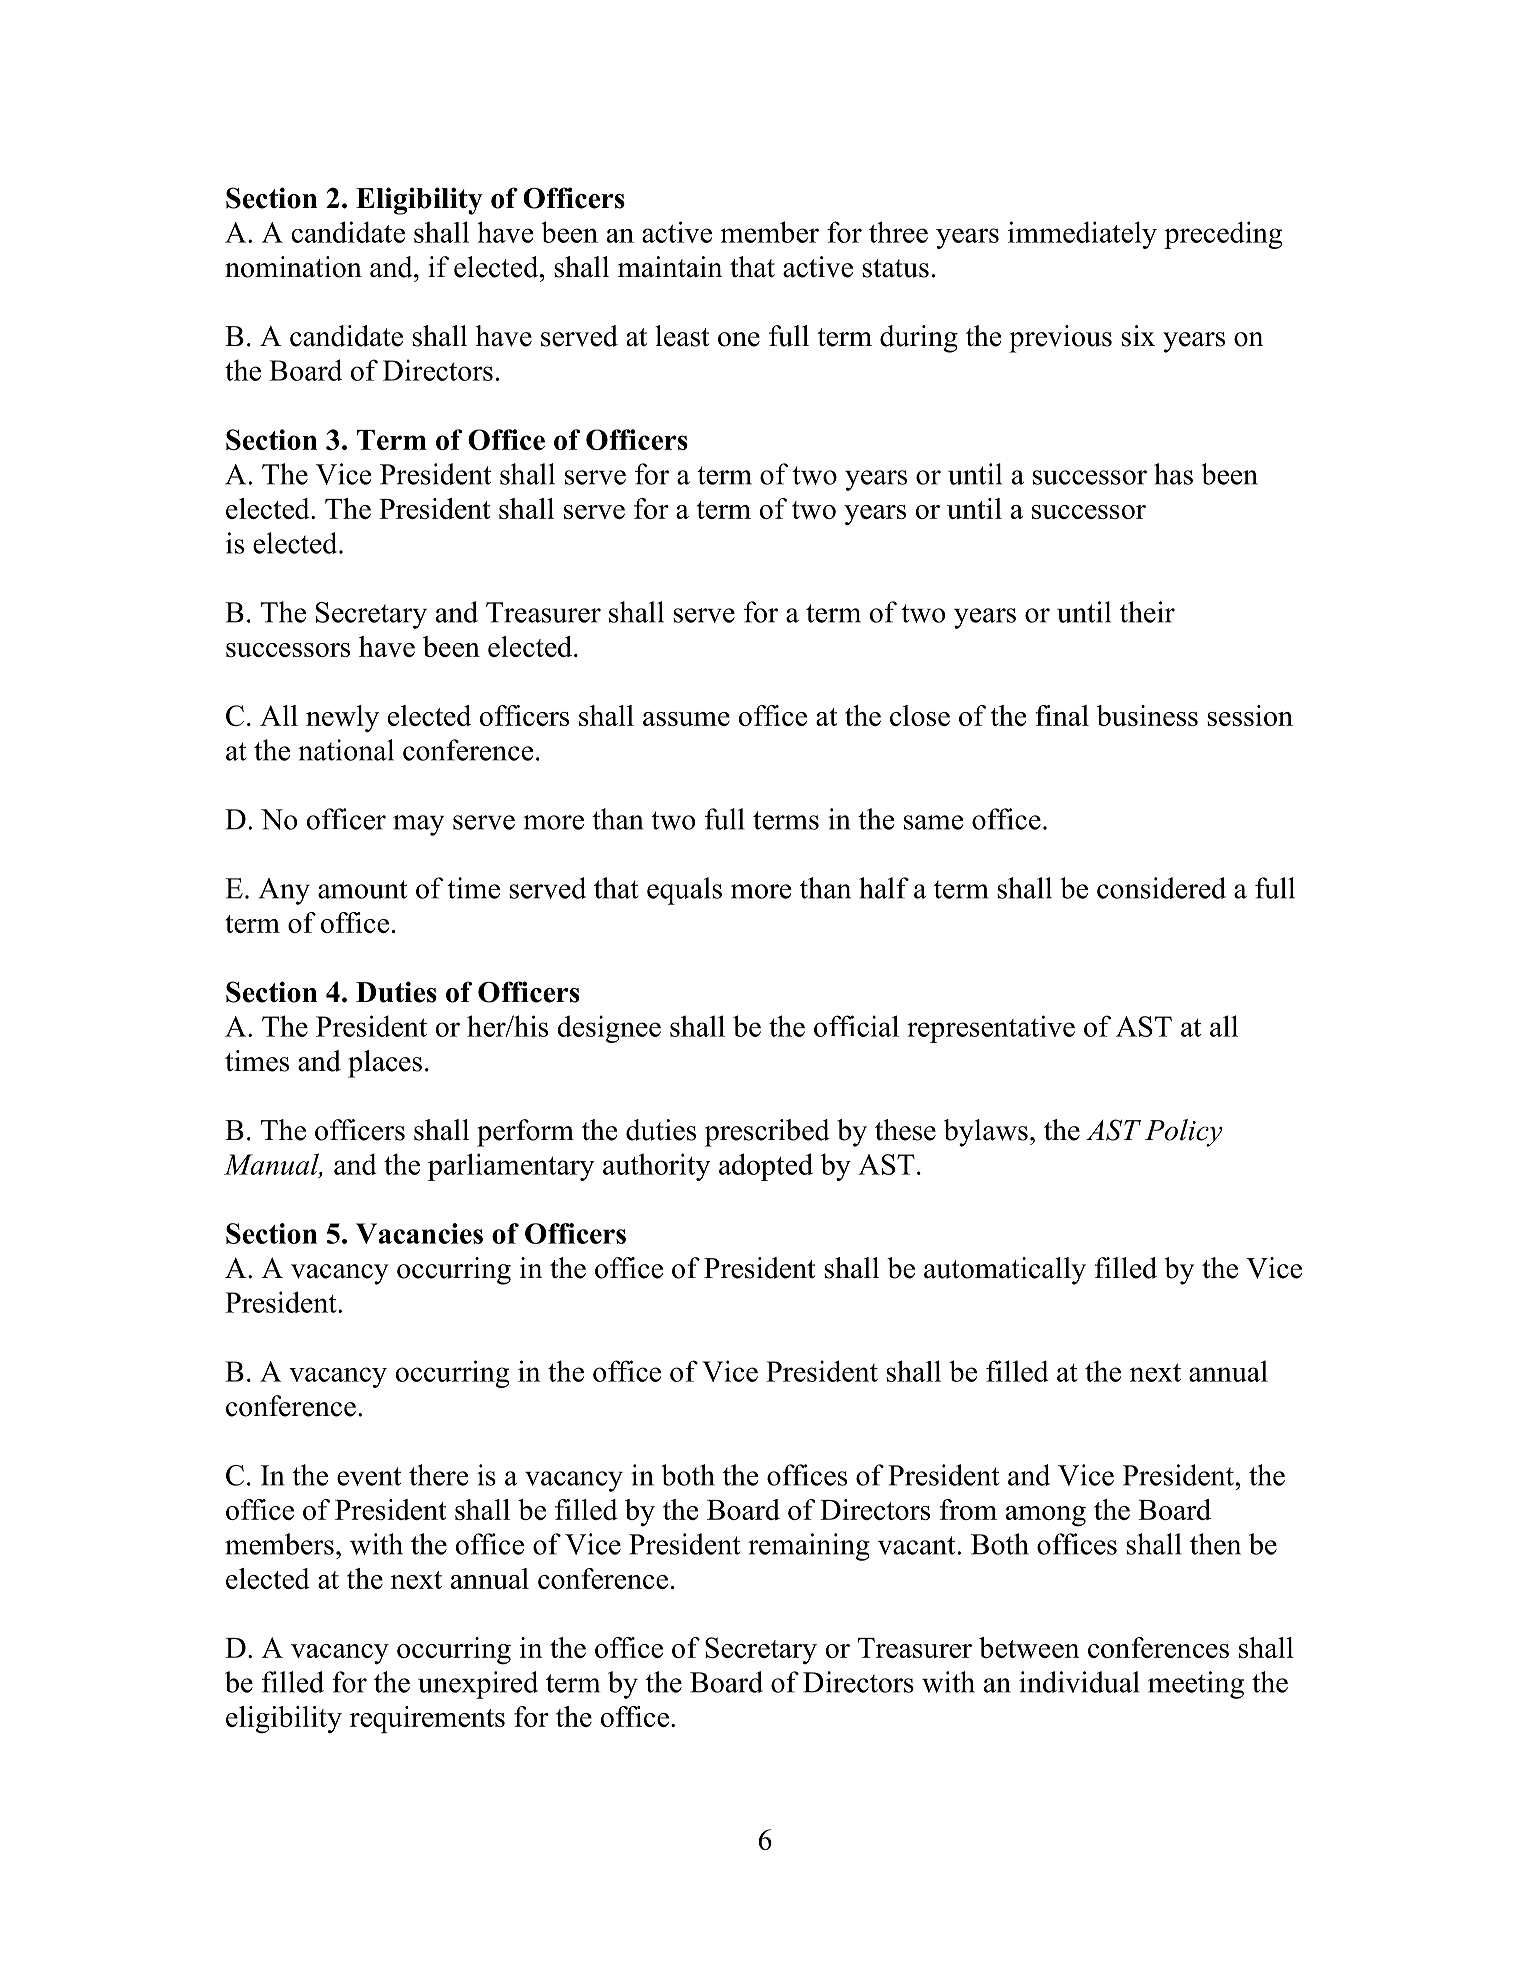  What do you see at coordinates (766, 1167) in the screenshot?
I see `adopted` at bounding box center [766, 1167].
